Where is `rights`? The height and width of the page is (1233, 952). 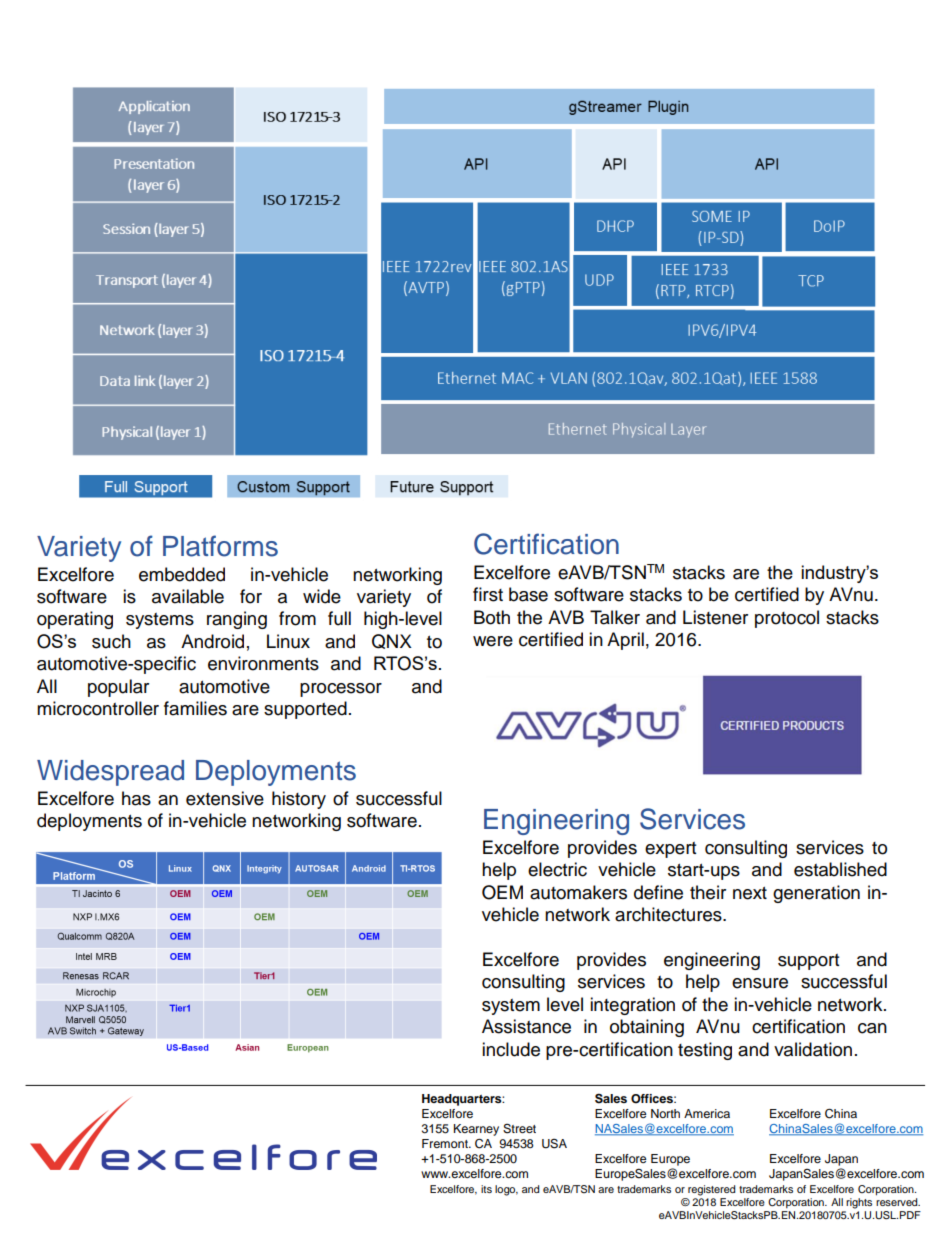 rights is located at coordinates (859, 1203).
